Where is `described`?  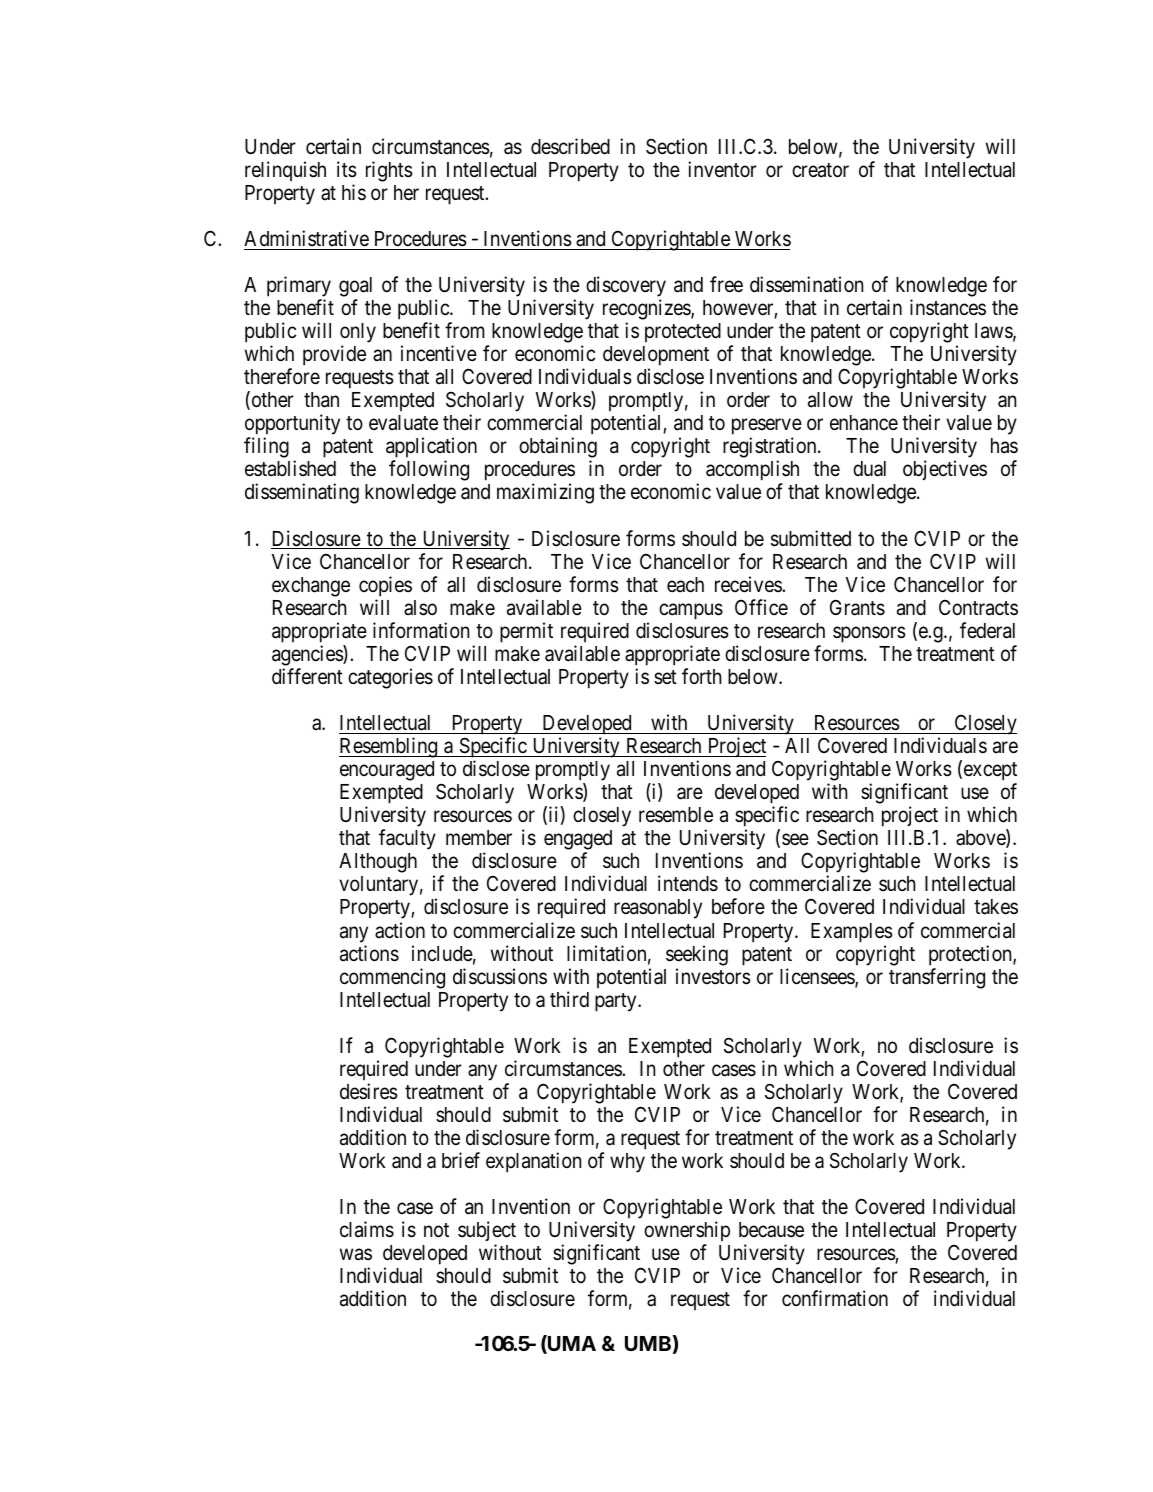
described is located at coordinates (570, 146).
